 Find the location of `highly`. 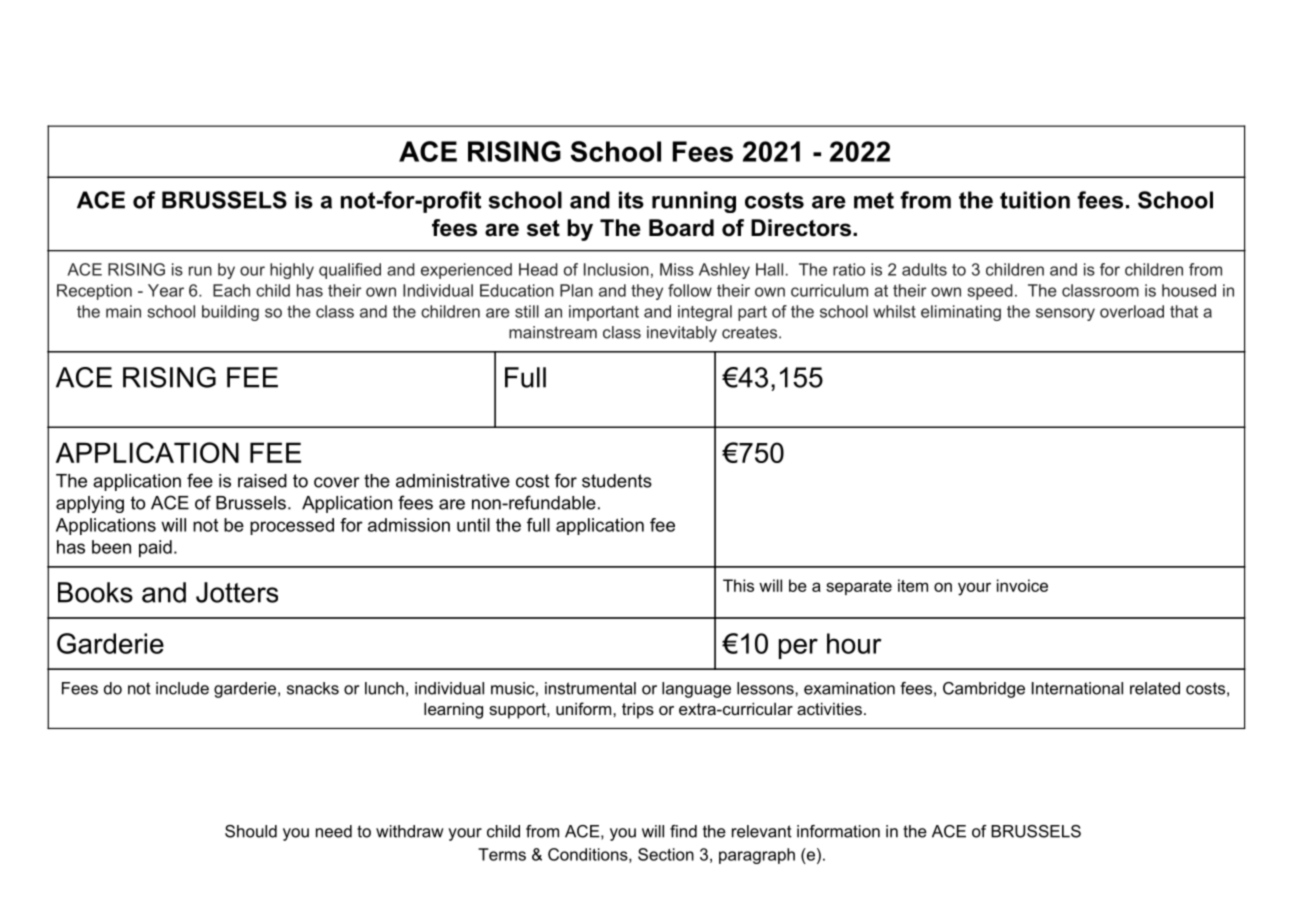

highly is located at coordinates (292, 271).
